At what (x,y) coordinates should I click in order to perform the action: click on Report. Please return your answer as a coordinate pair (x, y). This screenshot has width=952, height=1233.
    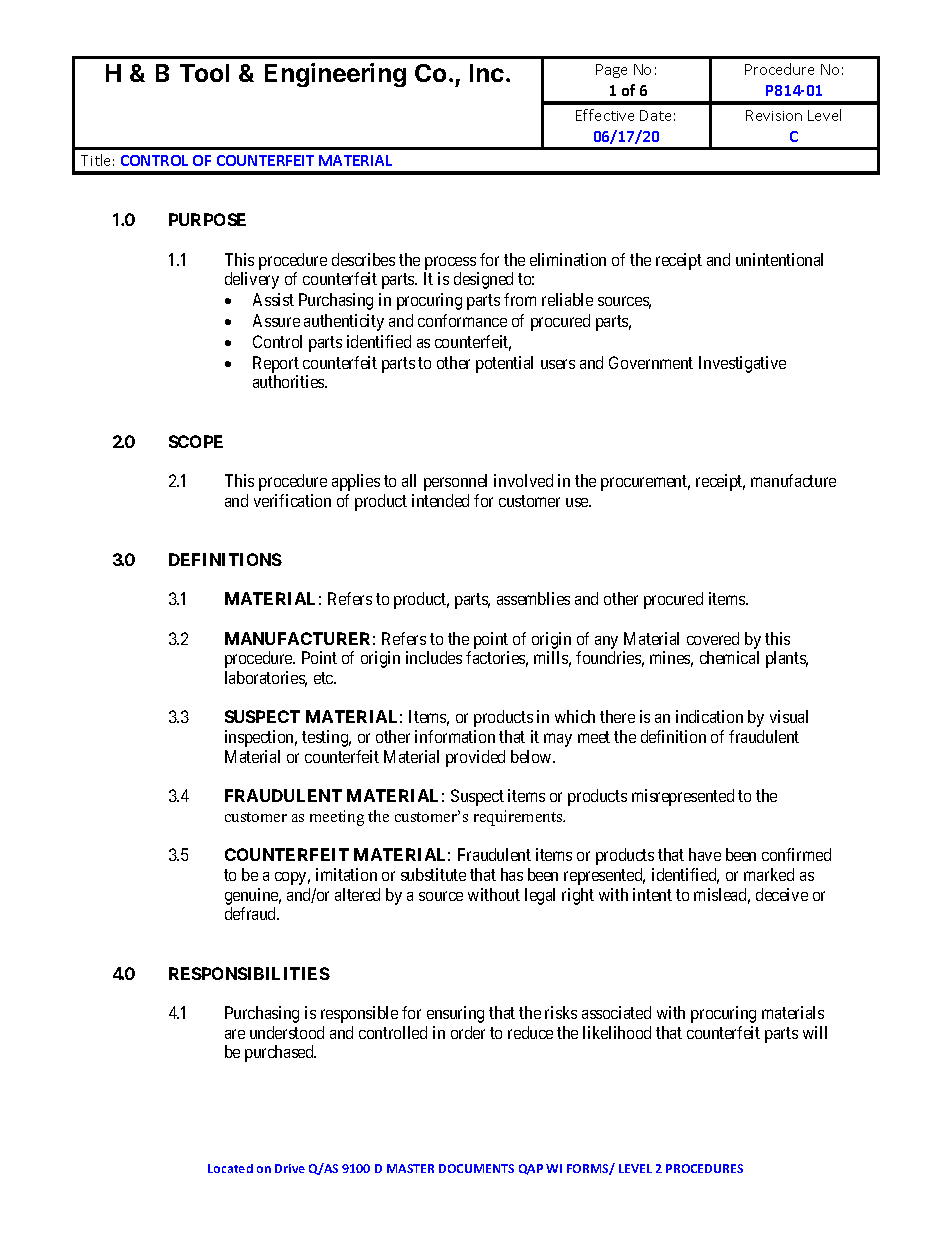
    Looking at the image, I should click on (276, 366).
